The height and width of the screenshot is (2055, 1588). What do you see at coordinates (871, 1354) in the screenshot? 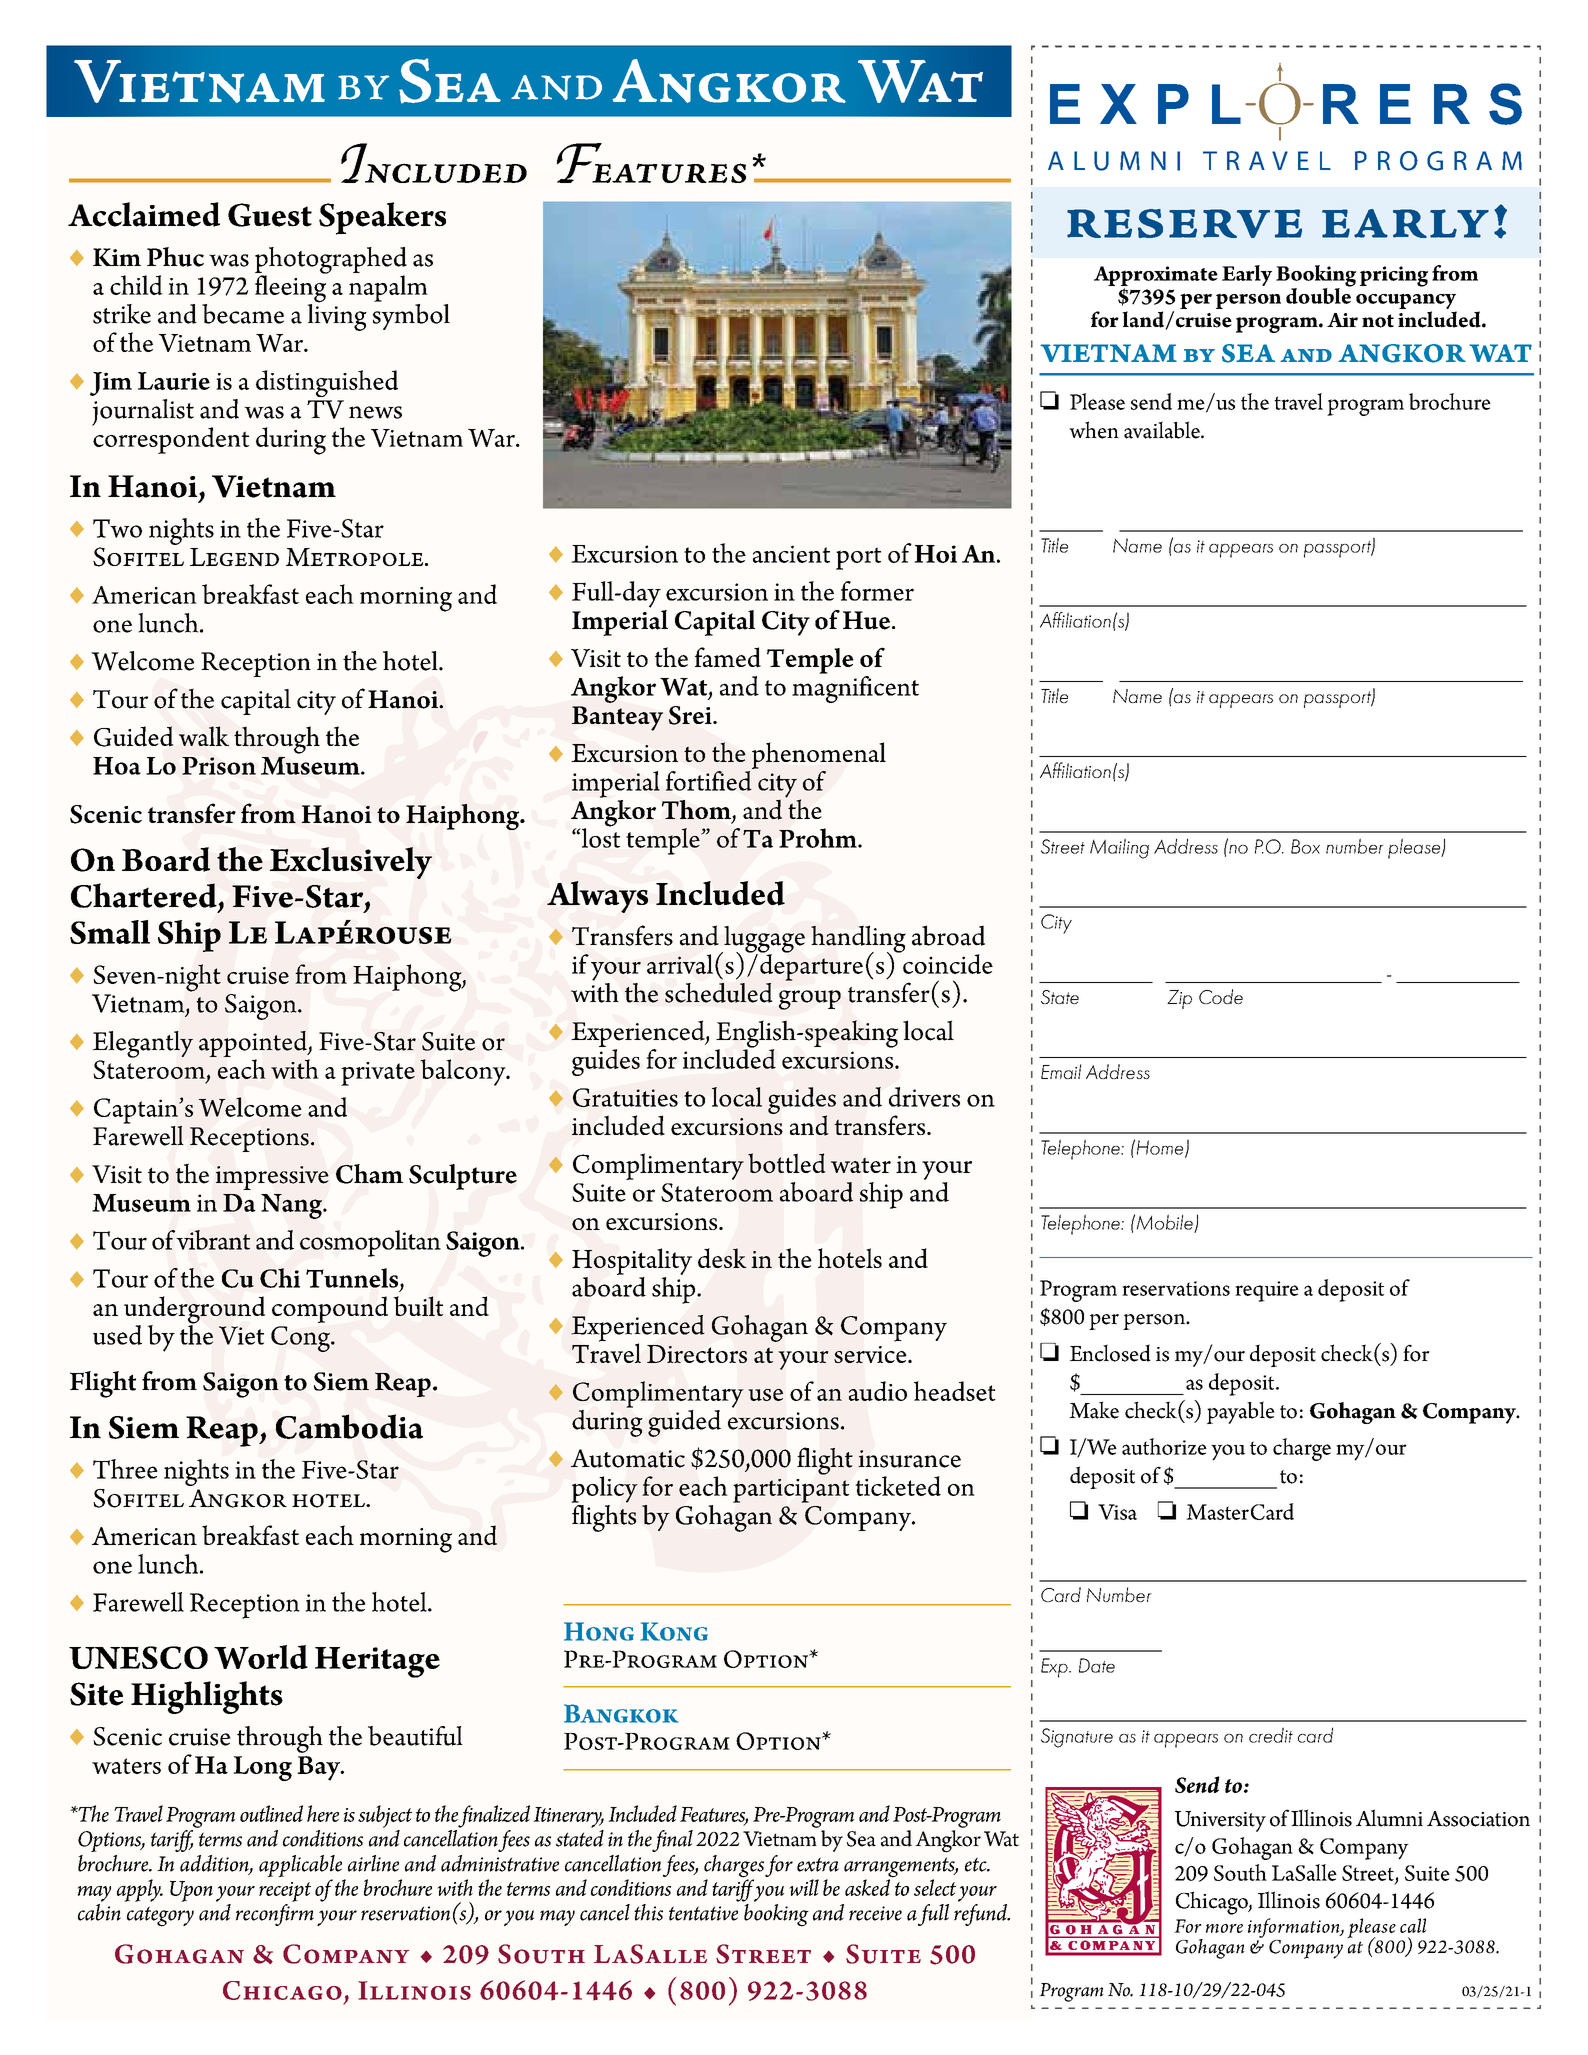
I see `service` at bounding box center [871, 1354].
